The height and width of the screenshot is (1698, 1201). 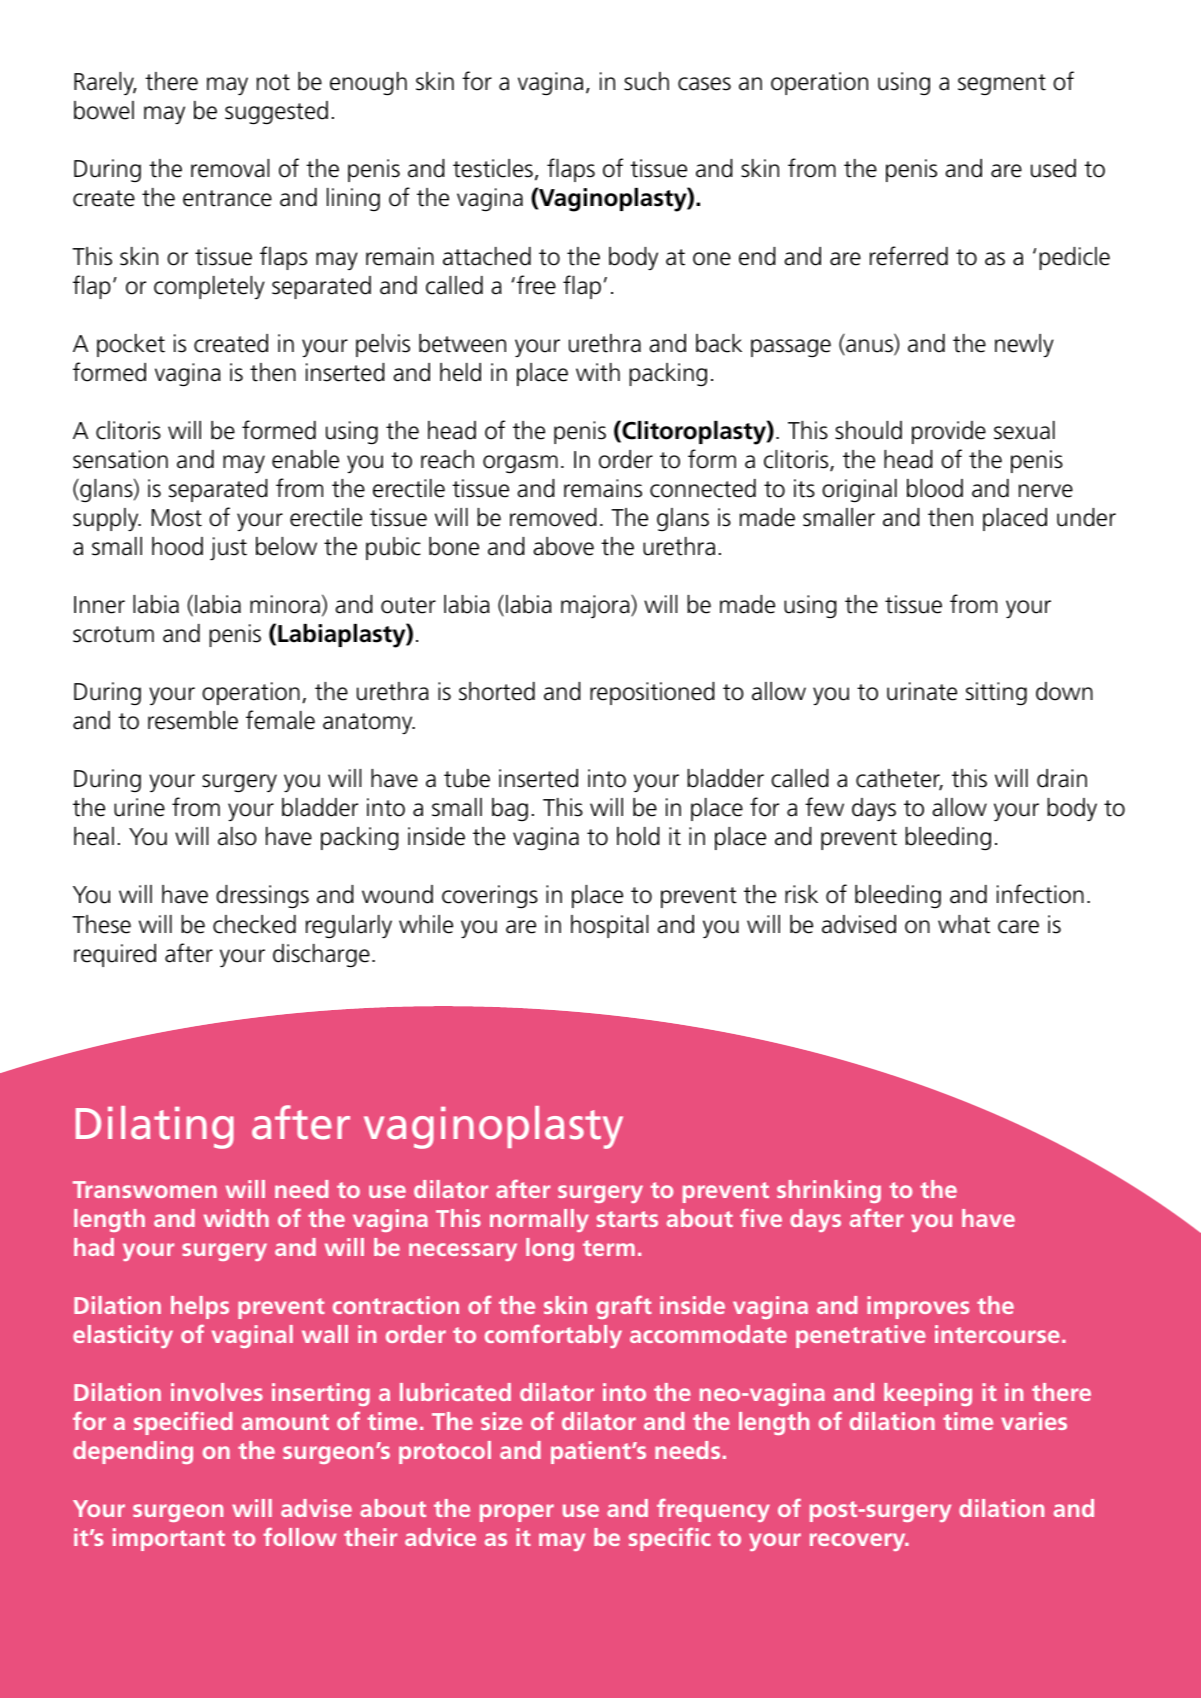 What do you see at coordinates (964, 924) in the screenshot?
I see `what` at bounding box center [964, 924].
